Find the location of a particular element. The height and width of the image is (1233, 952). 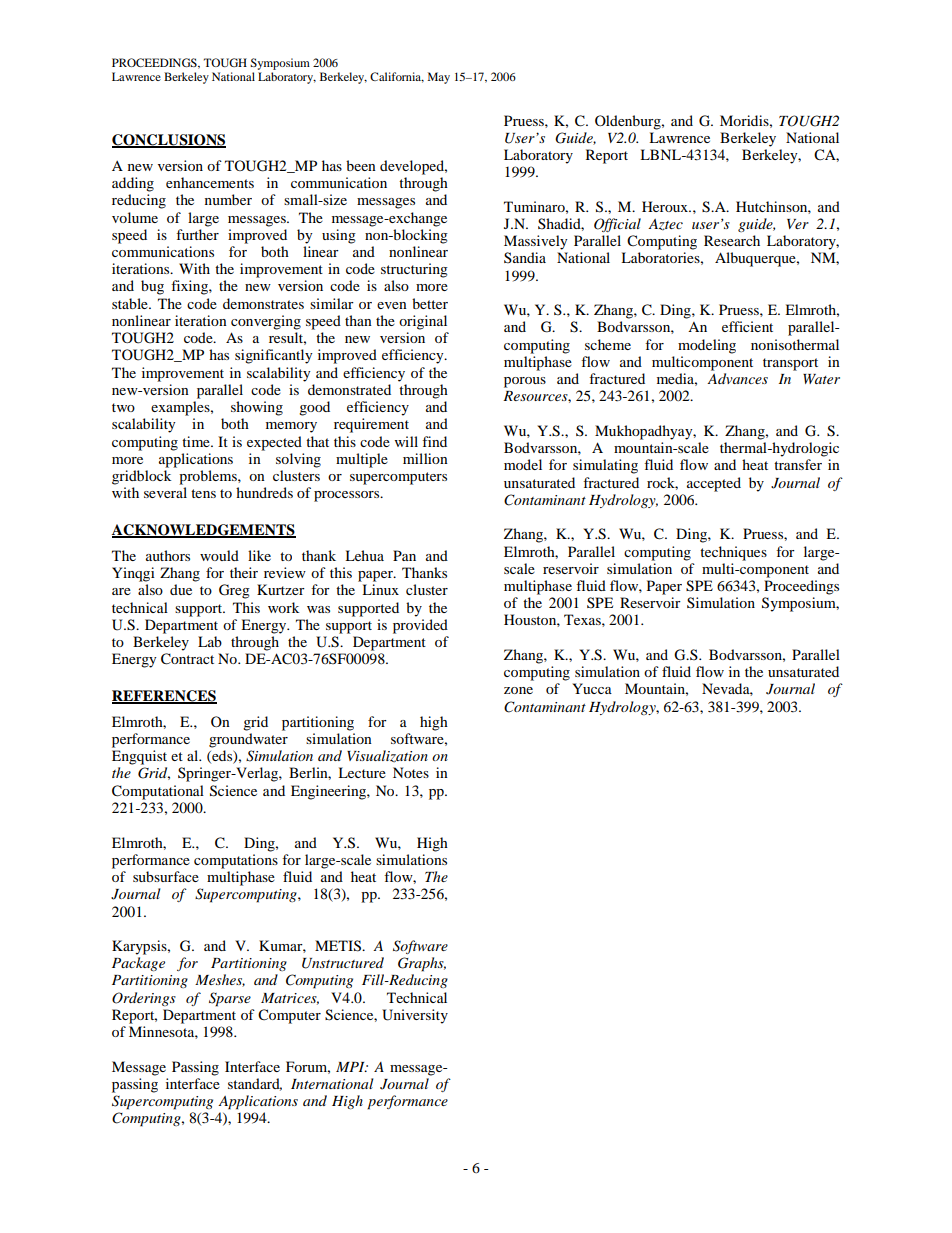

showing is located at coordinates (257, 408).
